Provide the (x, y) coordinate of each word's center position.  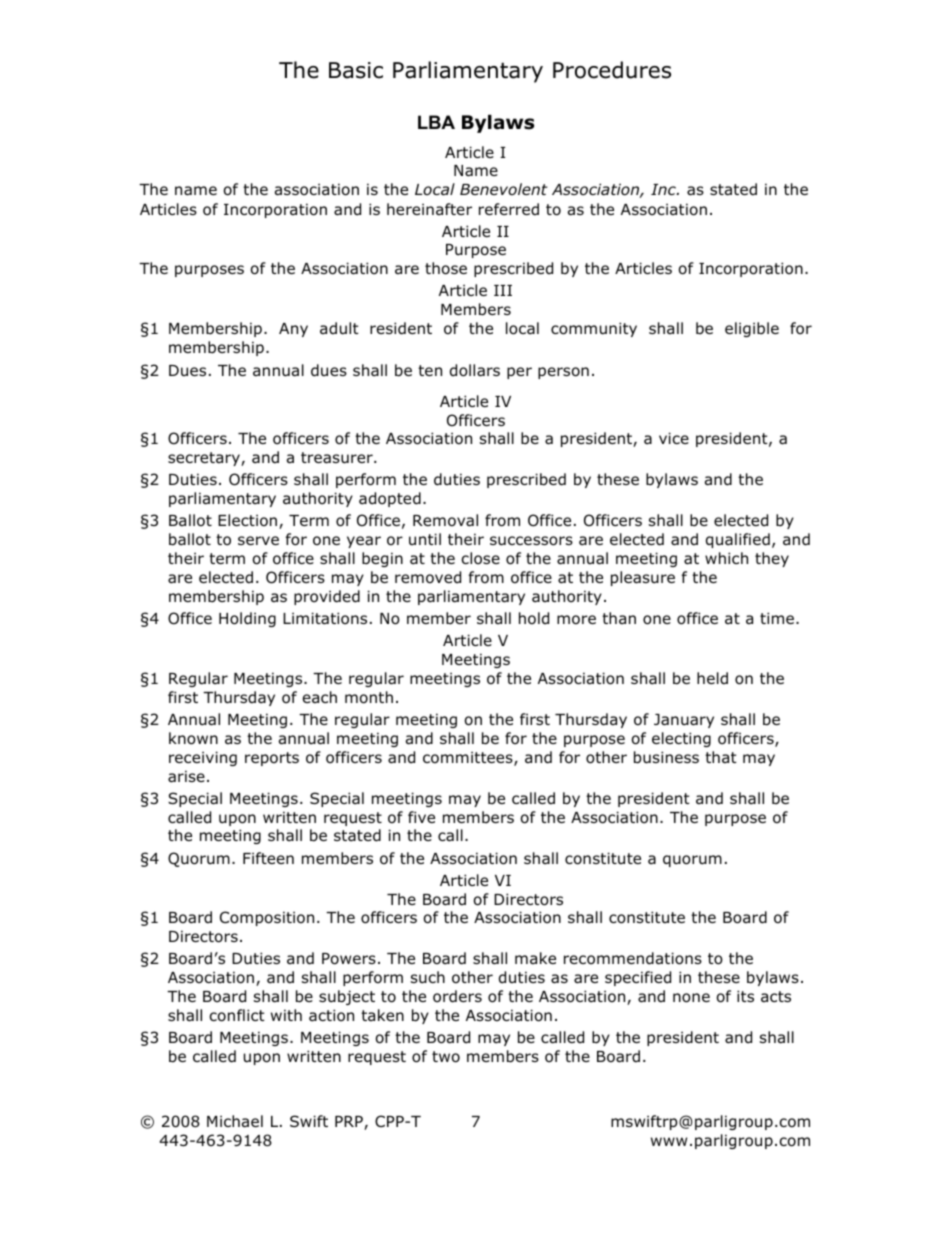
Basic (356, 70)
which (726, 558)
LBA (436, 122)
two (446, 1057)
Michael (235, 1121)
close (480, 558)
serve (258, 540)
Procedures (612, 70)
